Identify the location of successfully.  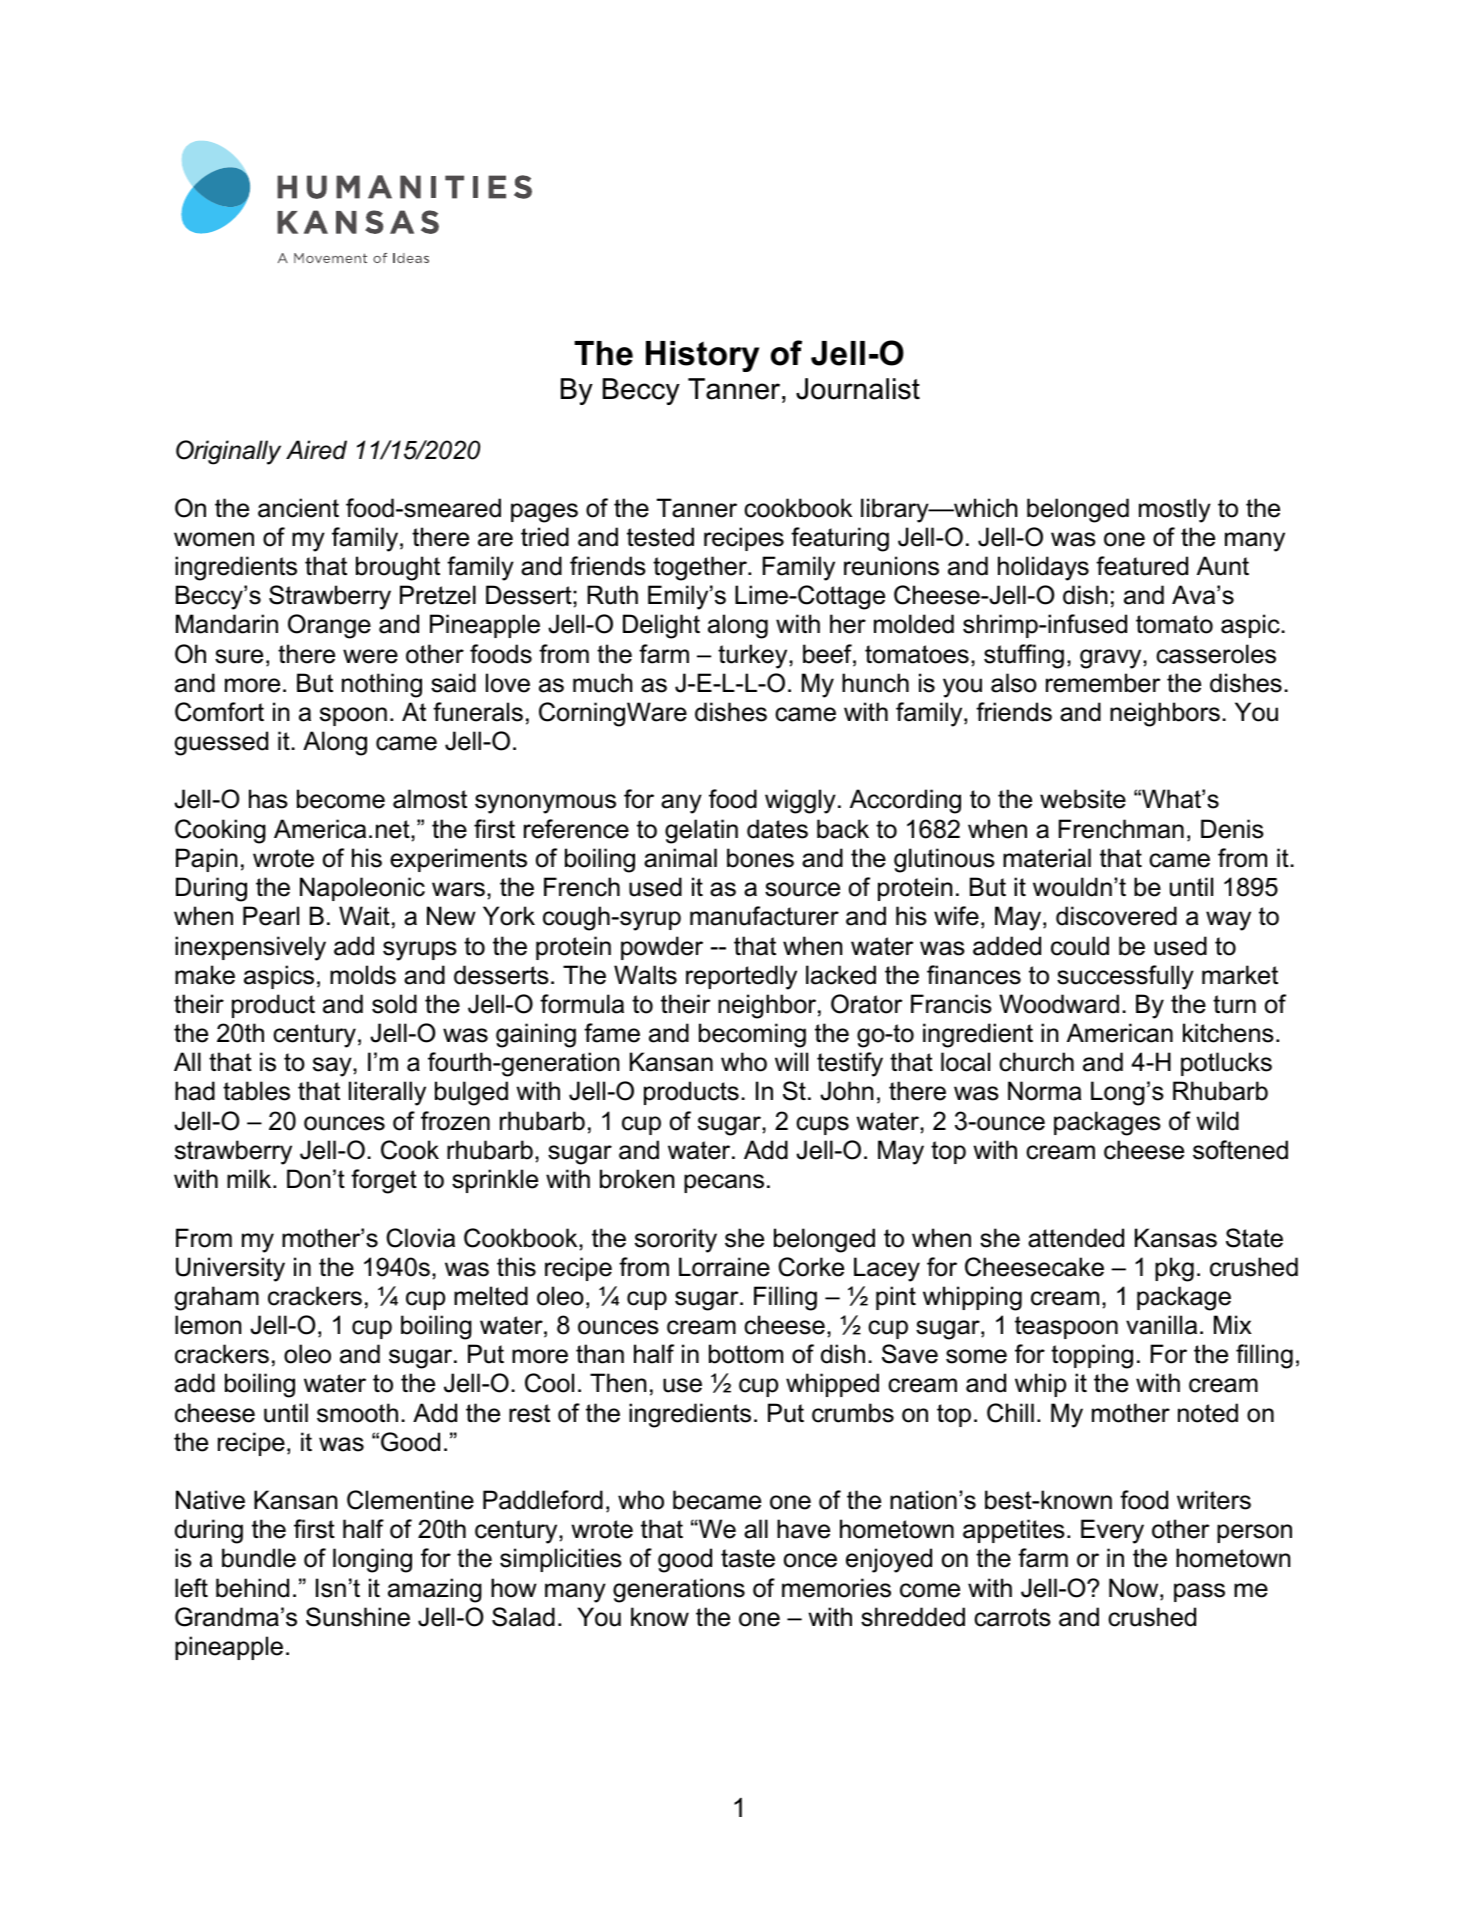
(1125, 977).
